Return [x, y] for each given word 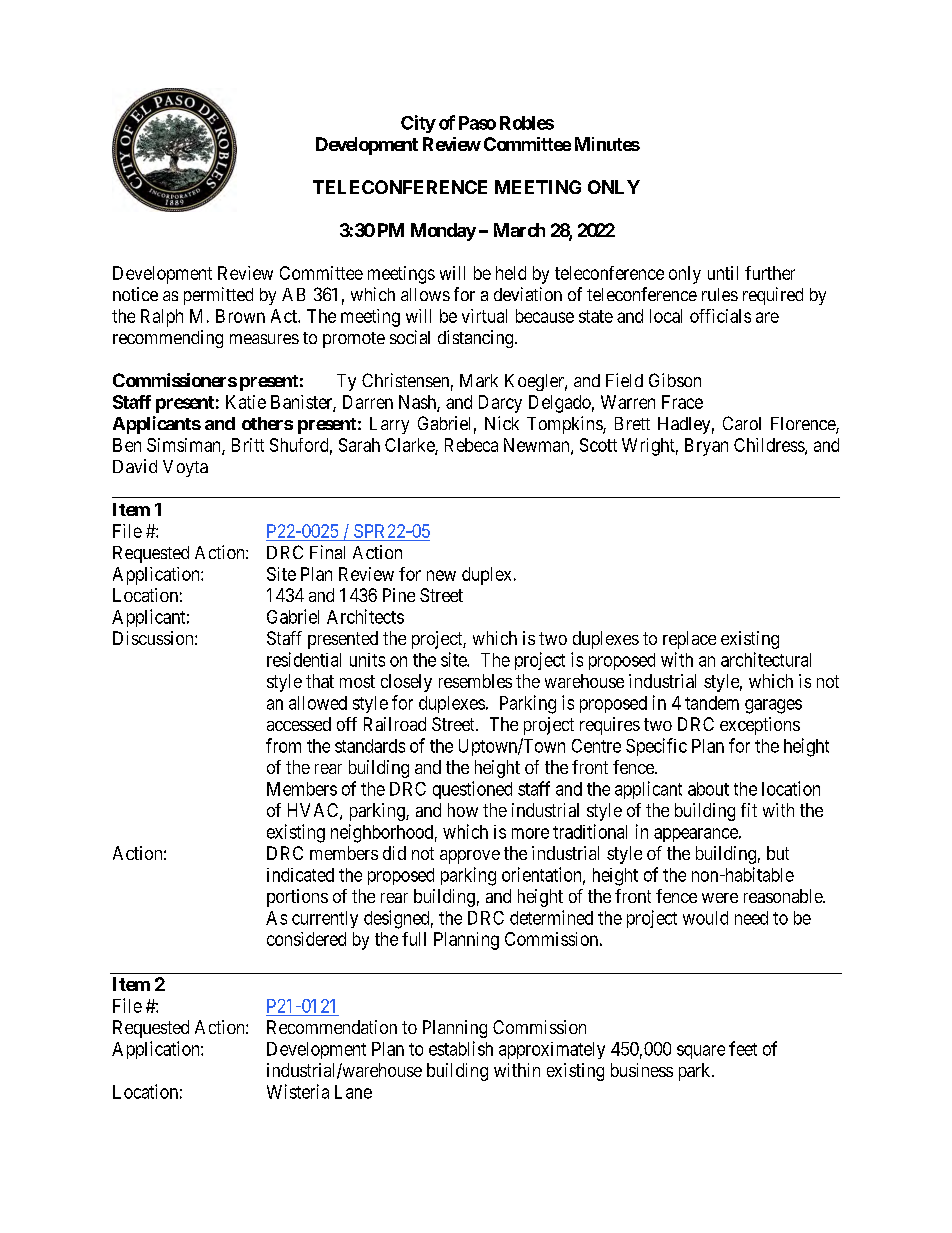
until [723, 273]
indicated [300, 875]
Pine [399, 595]
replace [689, 640]
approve [470, 857]
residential [304, 659]
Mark [479, 380]
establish [461, 1048]
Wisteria [298, 1091]
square [701, 1052]
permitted [218, 296]
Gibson [675, 380]
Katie [246, 402]
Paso [477, 123]
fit [749, 810]
